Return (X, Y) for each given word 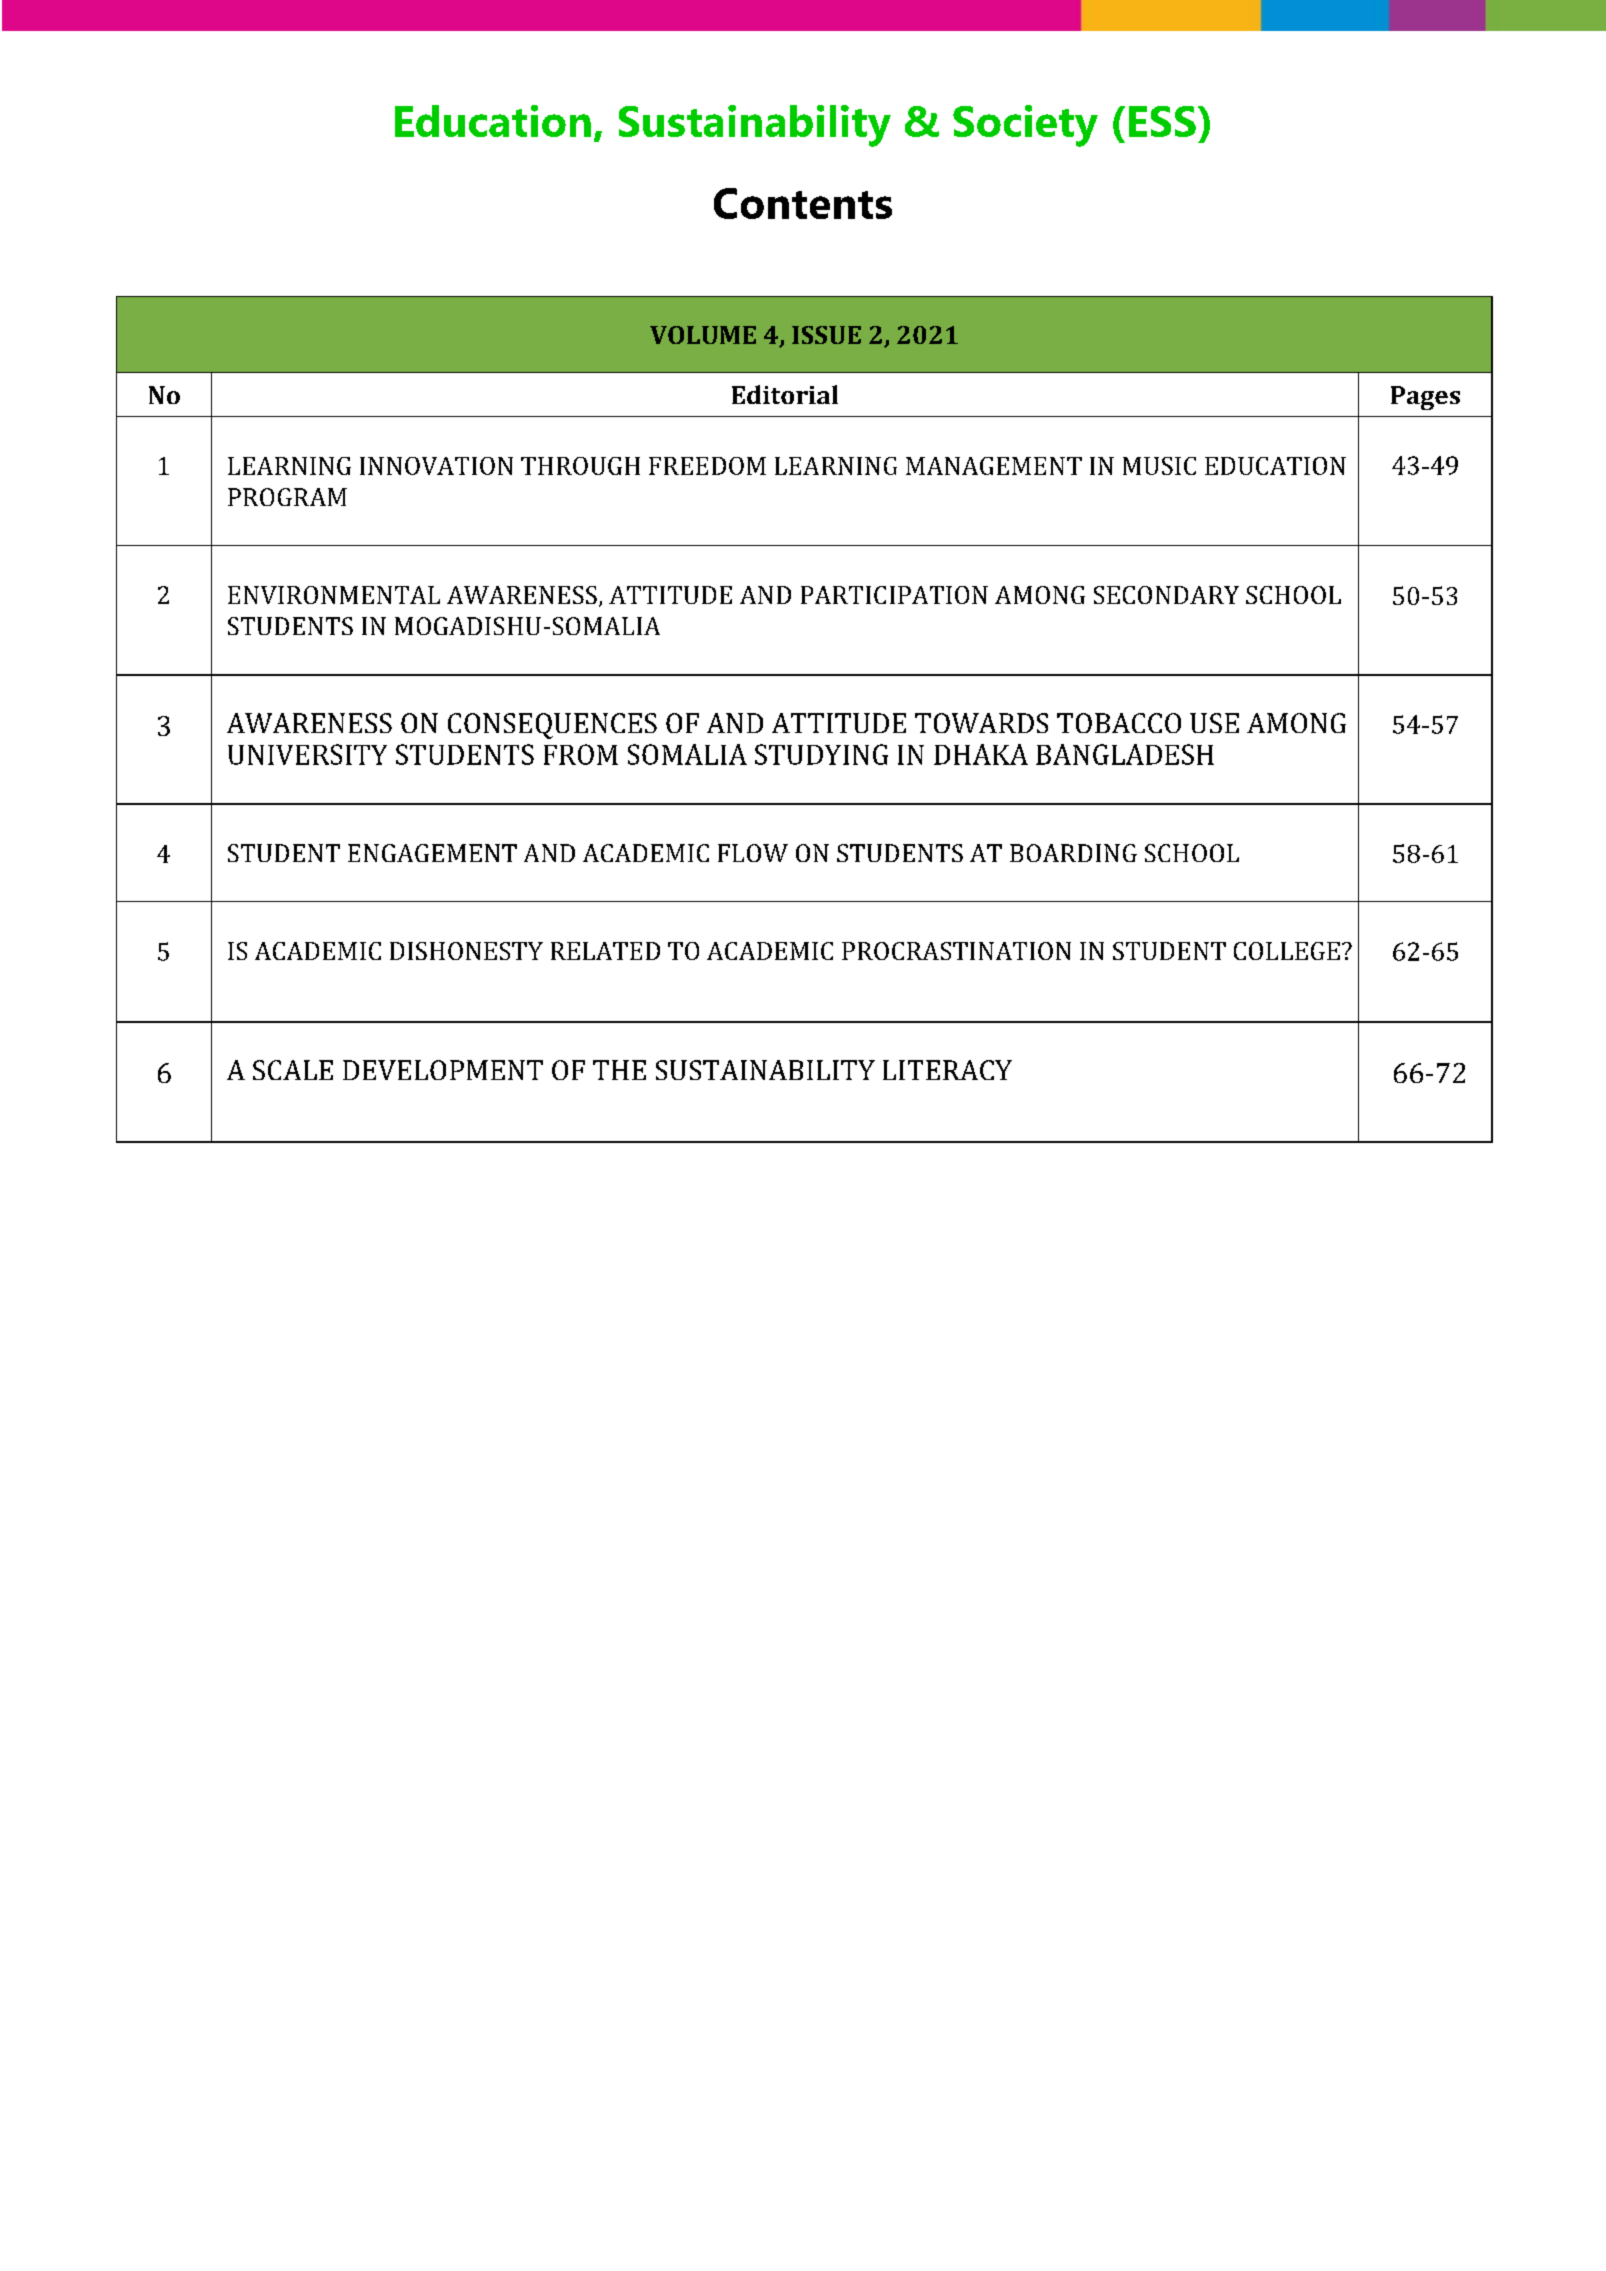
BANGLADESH (1125, 754)
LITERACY (947, 1070)
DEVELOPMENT (443, 1070)
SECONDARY (1166, 595)
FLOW (753, 853)
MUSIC (1159, 466)
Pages (1425, 398)
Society (1025, 126)
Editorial (785, 394)
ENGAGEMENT (432, 853)
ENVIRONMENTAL (334, 595)
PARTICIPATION (894, 595)
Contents (803, 203)
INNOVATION (436, 466)
